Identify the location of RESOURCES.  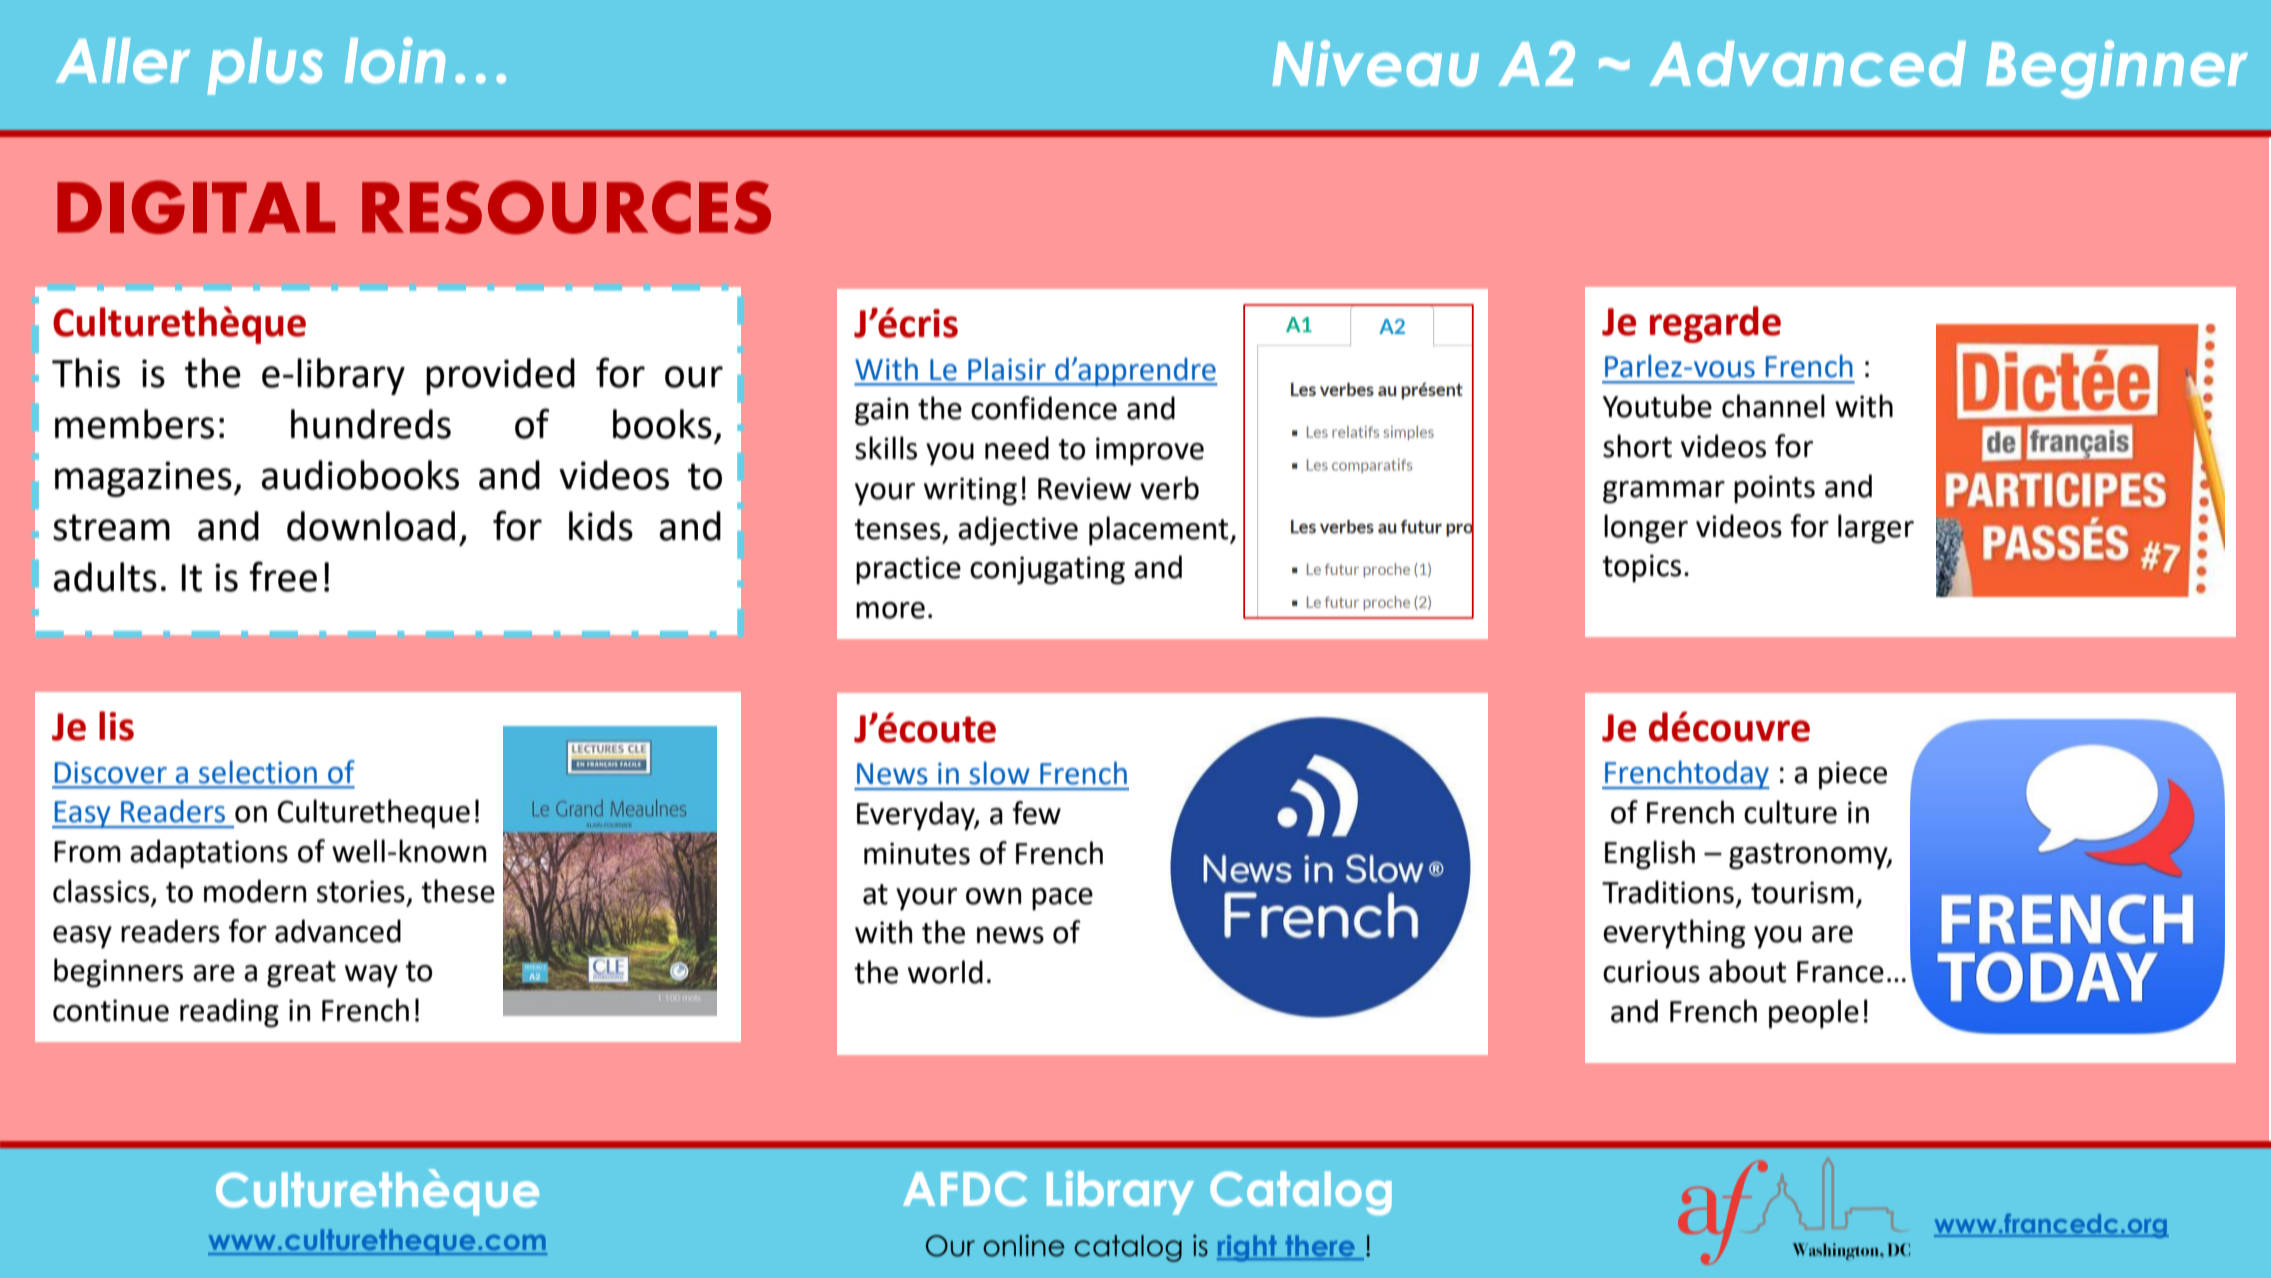
(566, 207).
